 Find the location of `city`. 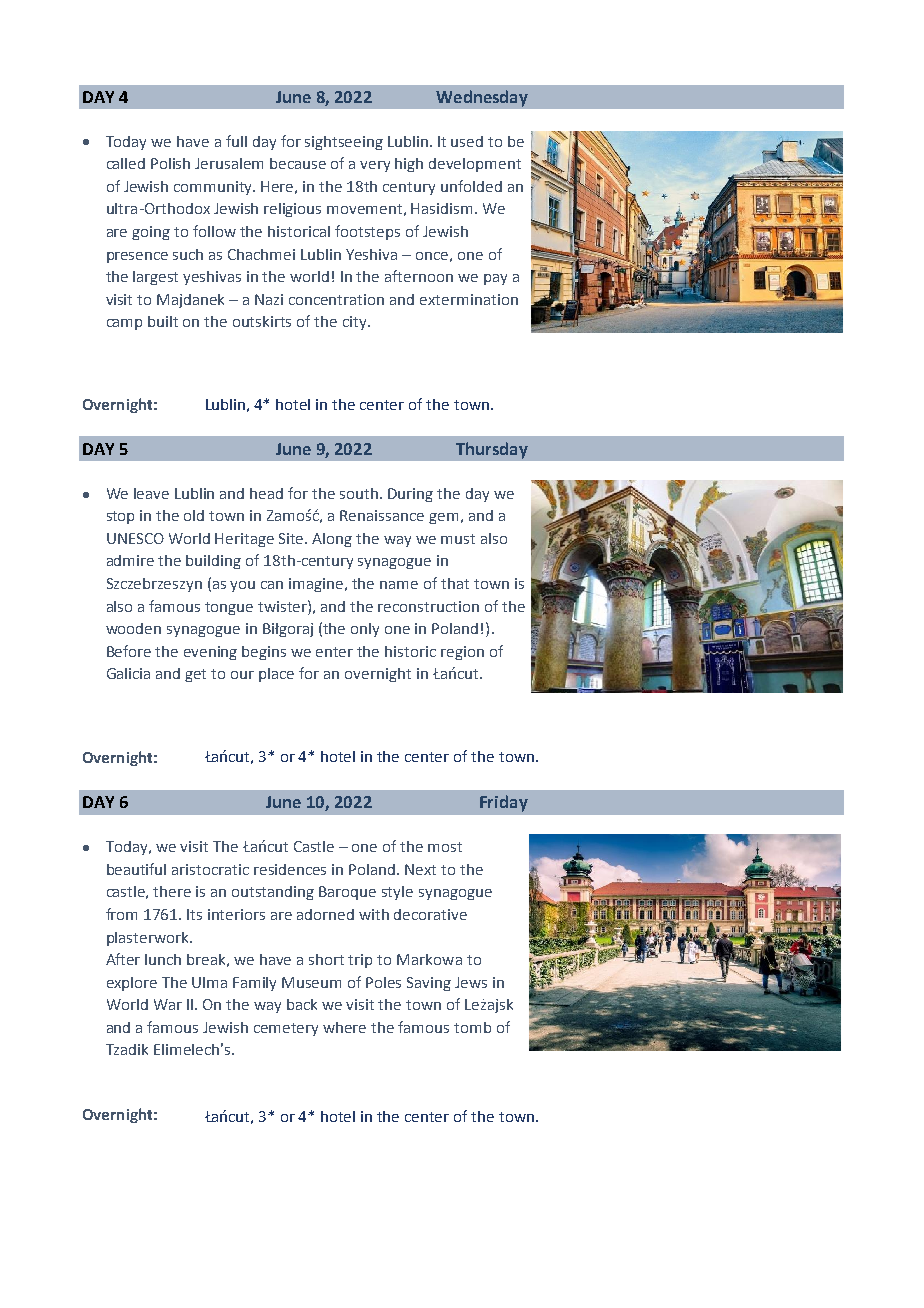

city is located at coordinates (356, 323).
